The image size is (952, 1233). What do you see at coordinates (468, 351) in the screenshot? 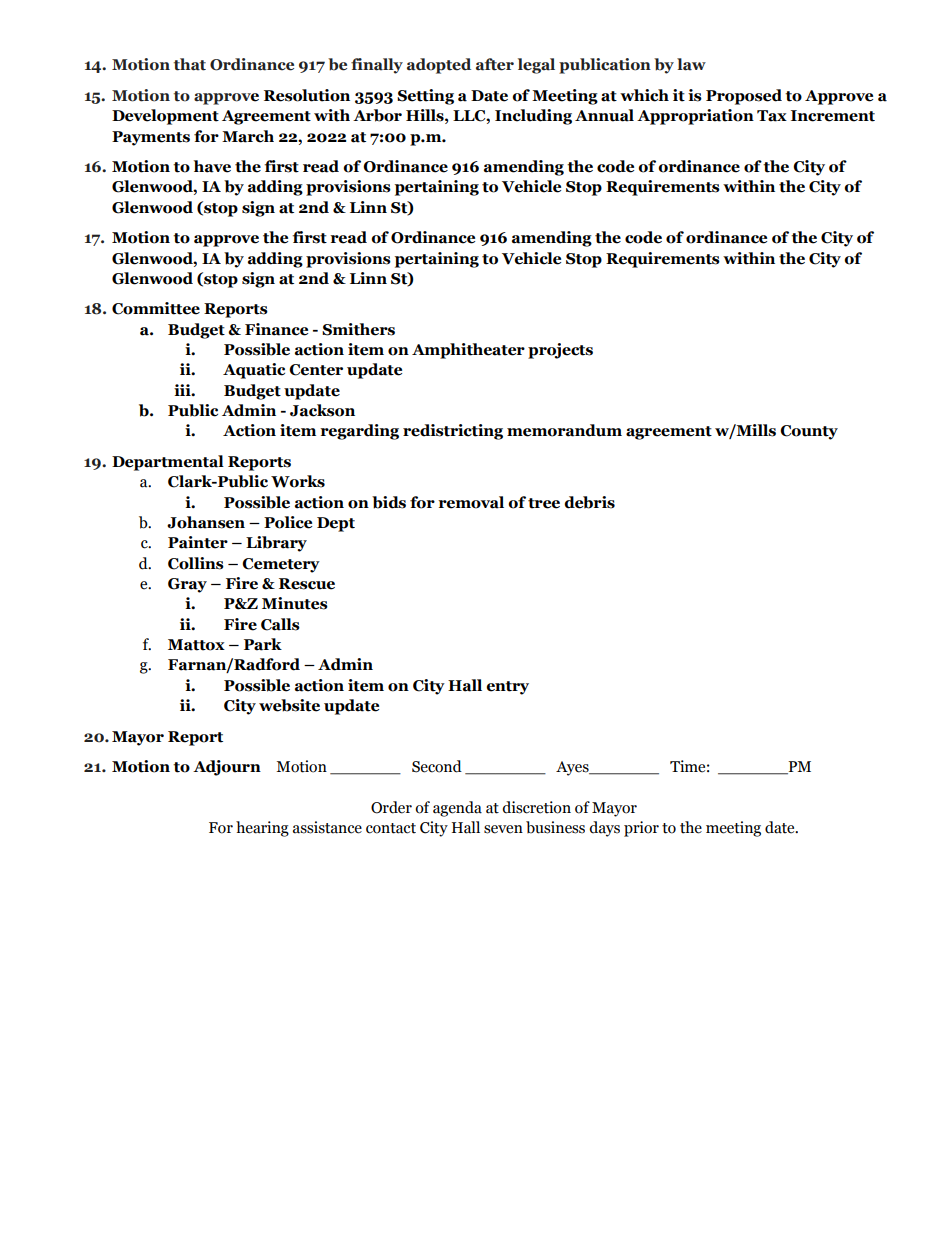
I see `Amphitheater` at bounding box center [468, 351].
